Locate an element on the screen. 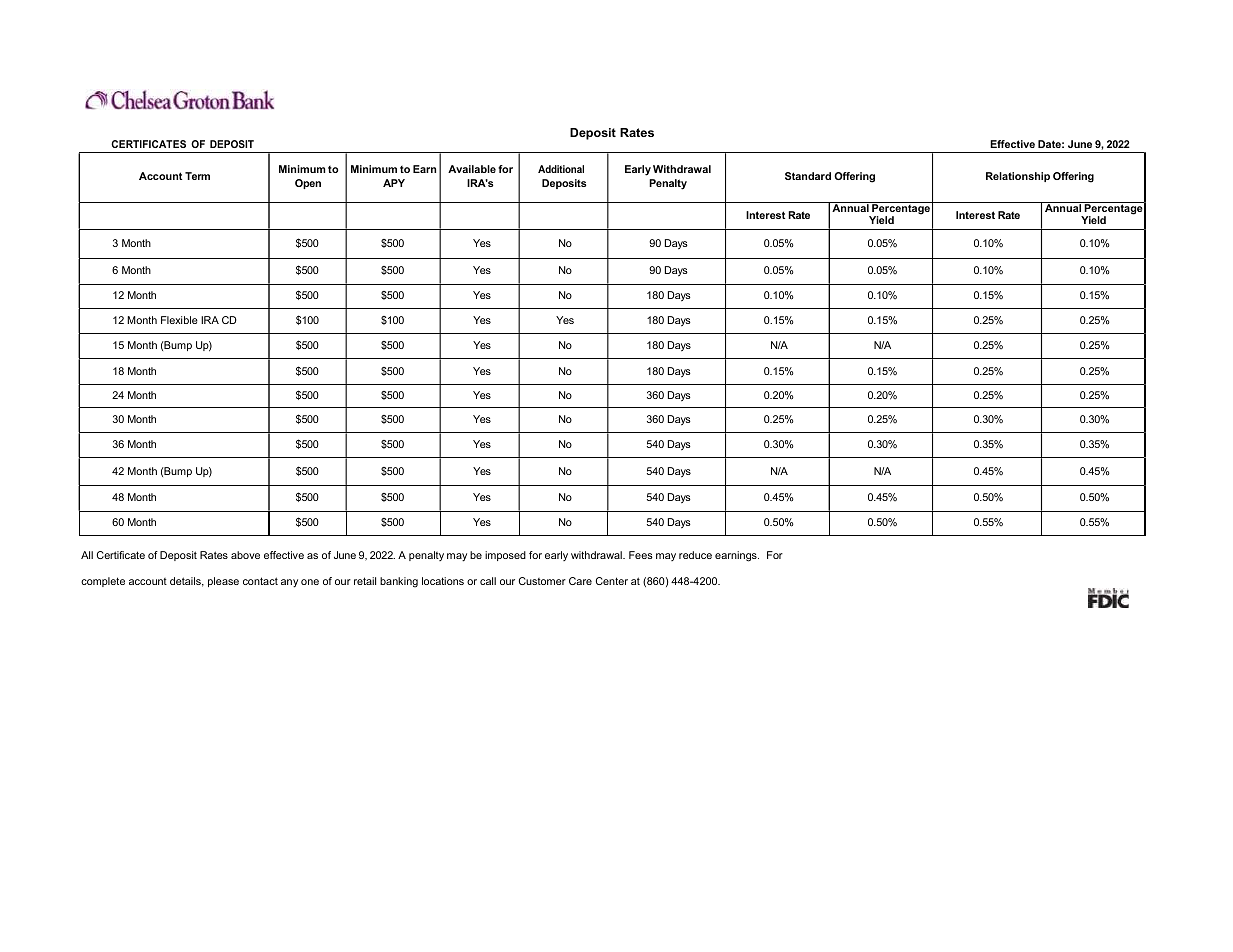 The height and width of the screenshot is (952, 1233). reduce is located at coordinates (695, 555).
